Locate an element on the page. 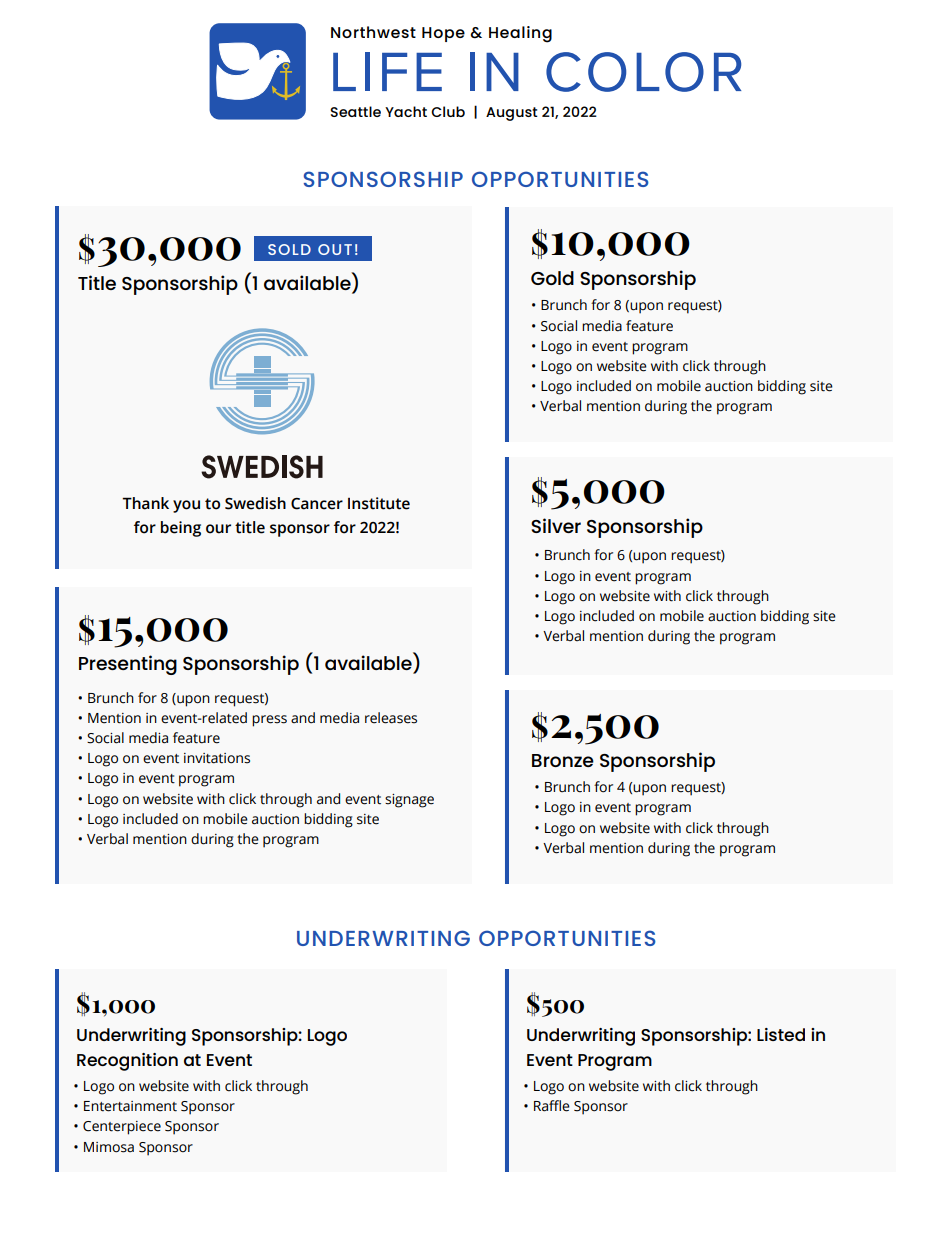 Image resolution: width=952 pixels, height=1233 pixels. Entertainment is located at coordinates (130, 1106).
